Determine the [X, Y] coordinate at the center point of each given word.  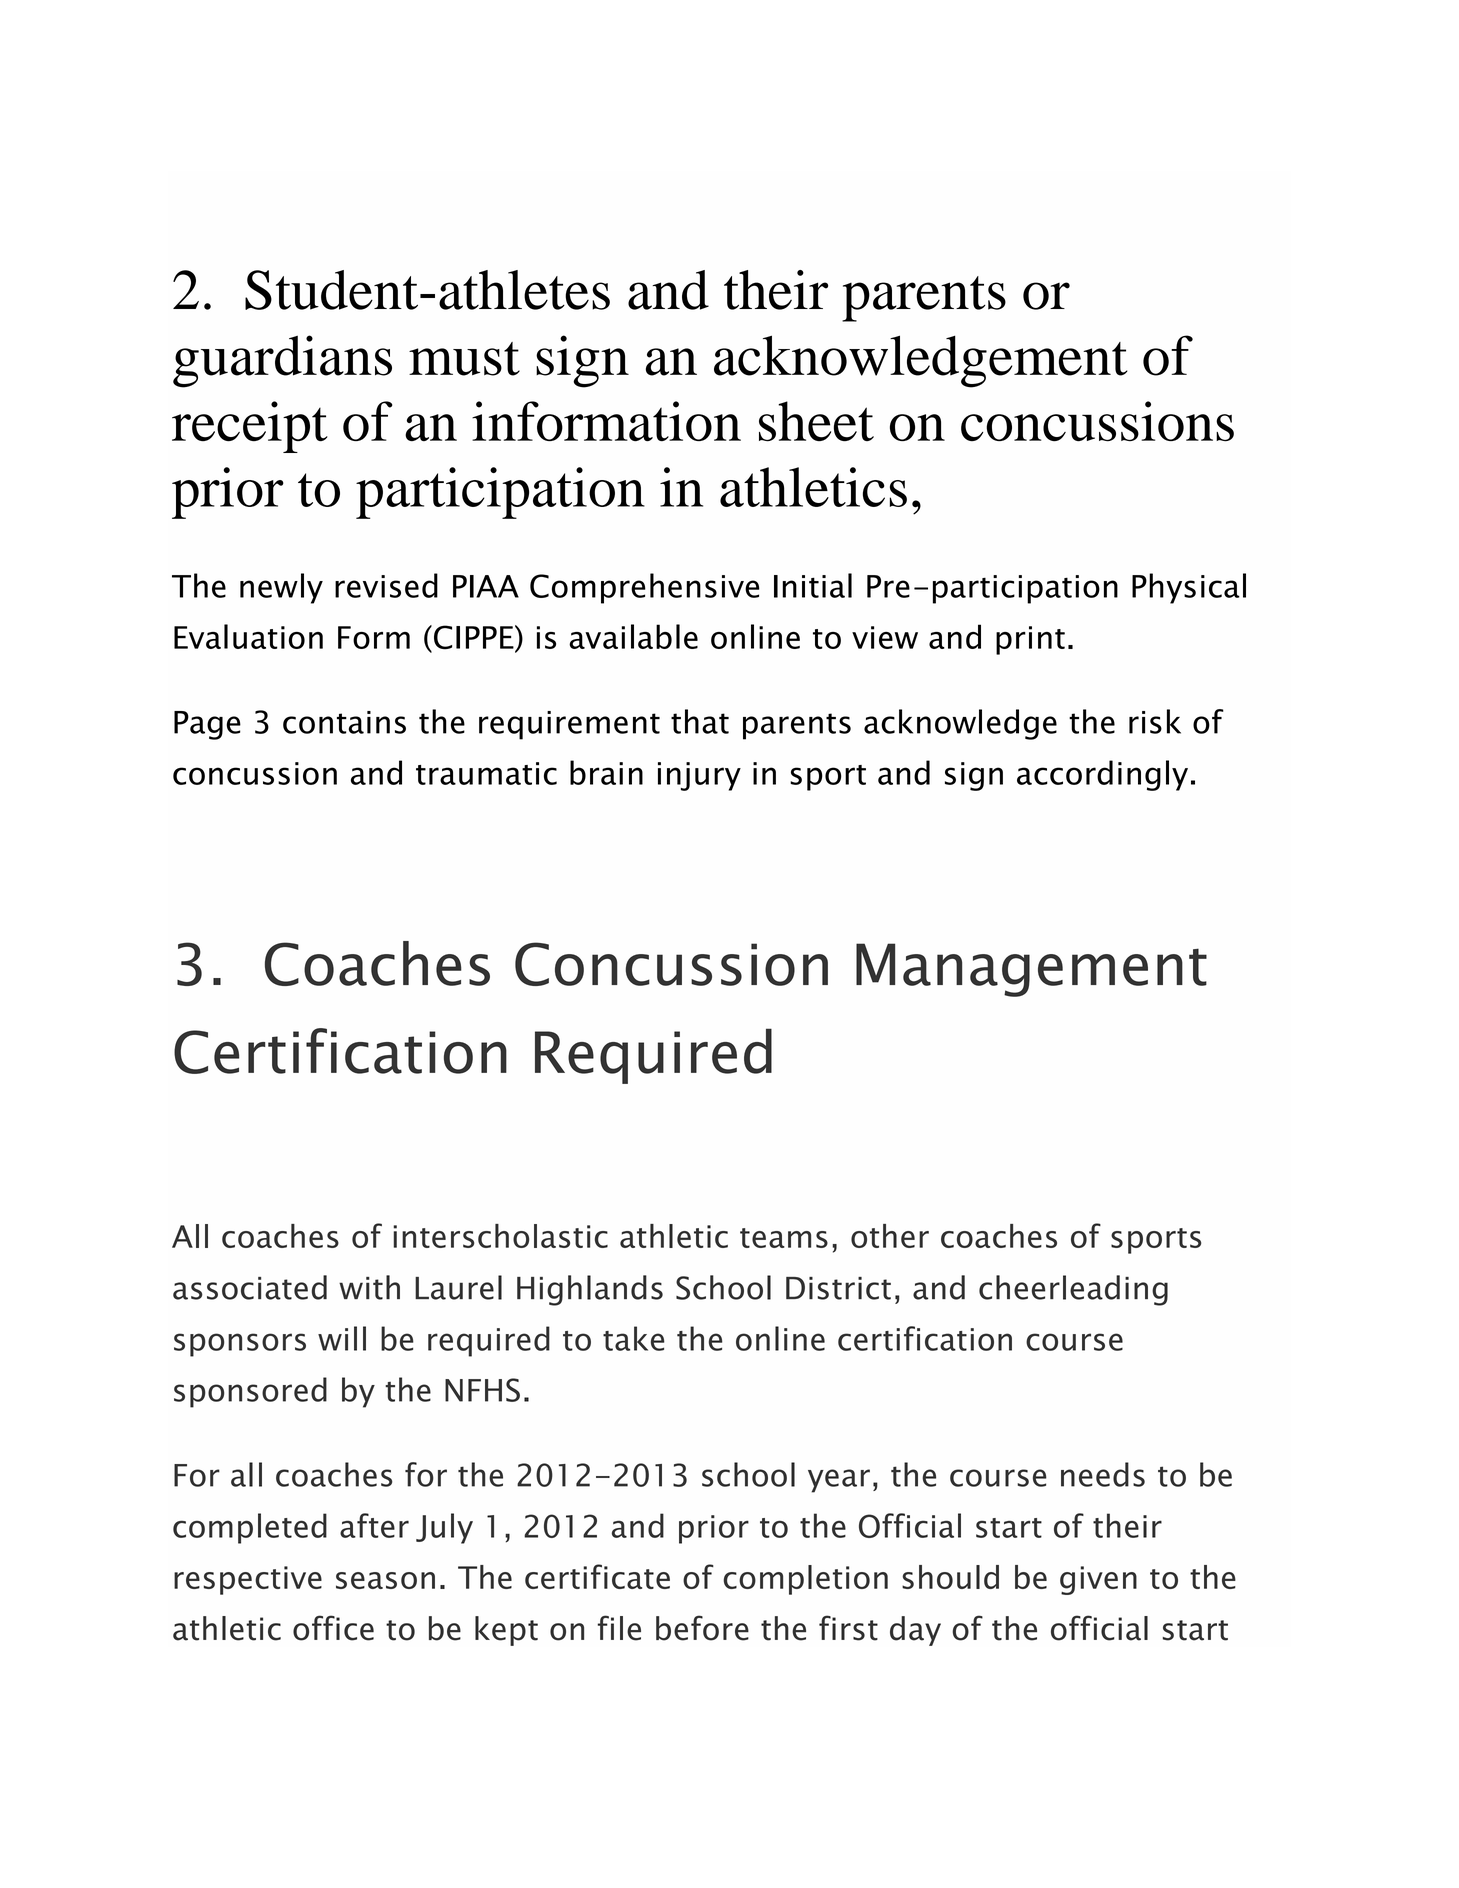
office [333, 1628]
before [702, 1628]
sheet [816, 421]
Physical [1189, 588]
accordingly [1102, 775]
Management [1031, 970]
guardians [282, 361]
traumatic [486, 773]
